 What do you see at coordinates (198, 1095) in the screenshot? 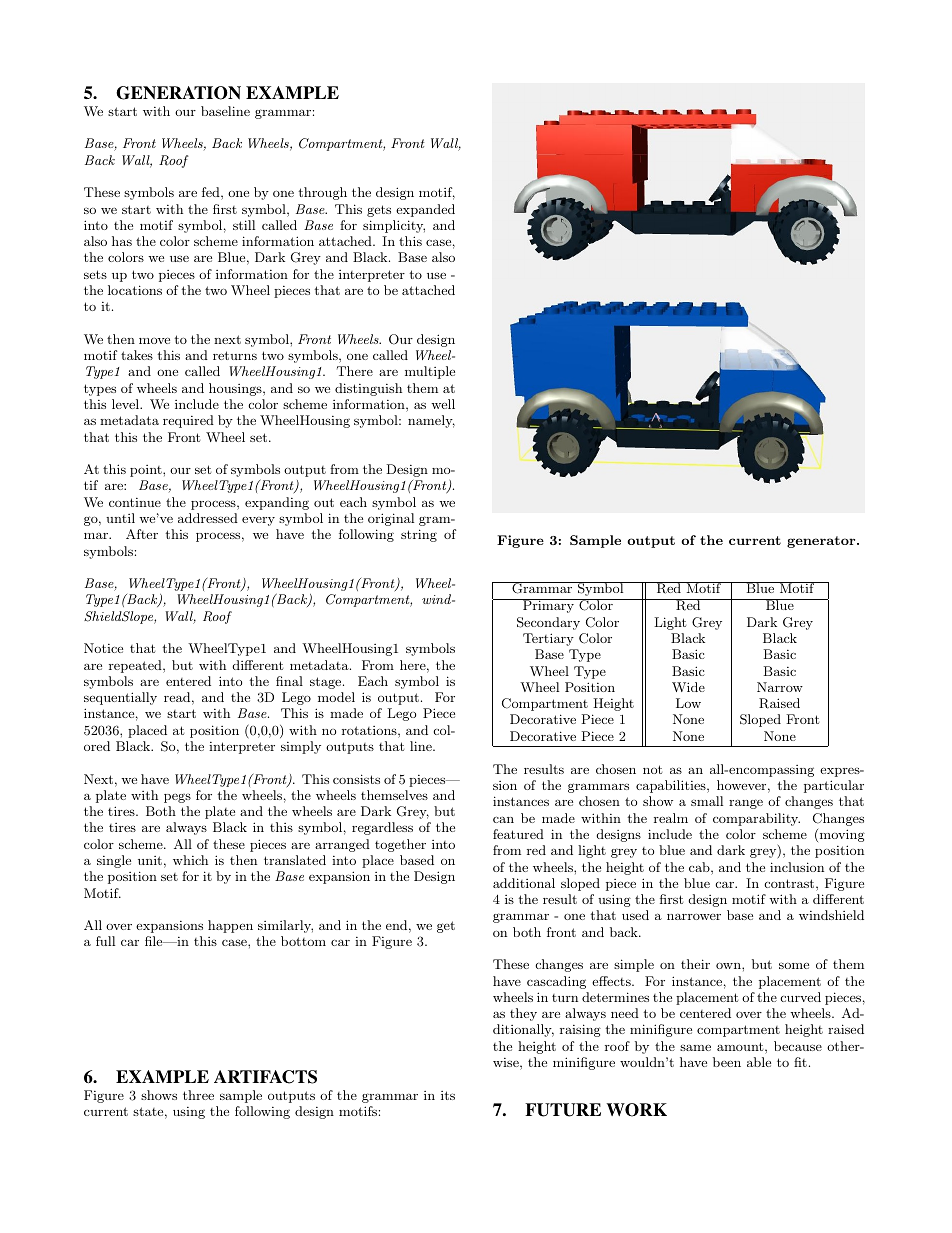
I see `three` at bounding box center [198, 1095].
